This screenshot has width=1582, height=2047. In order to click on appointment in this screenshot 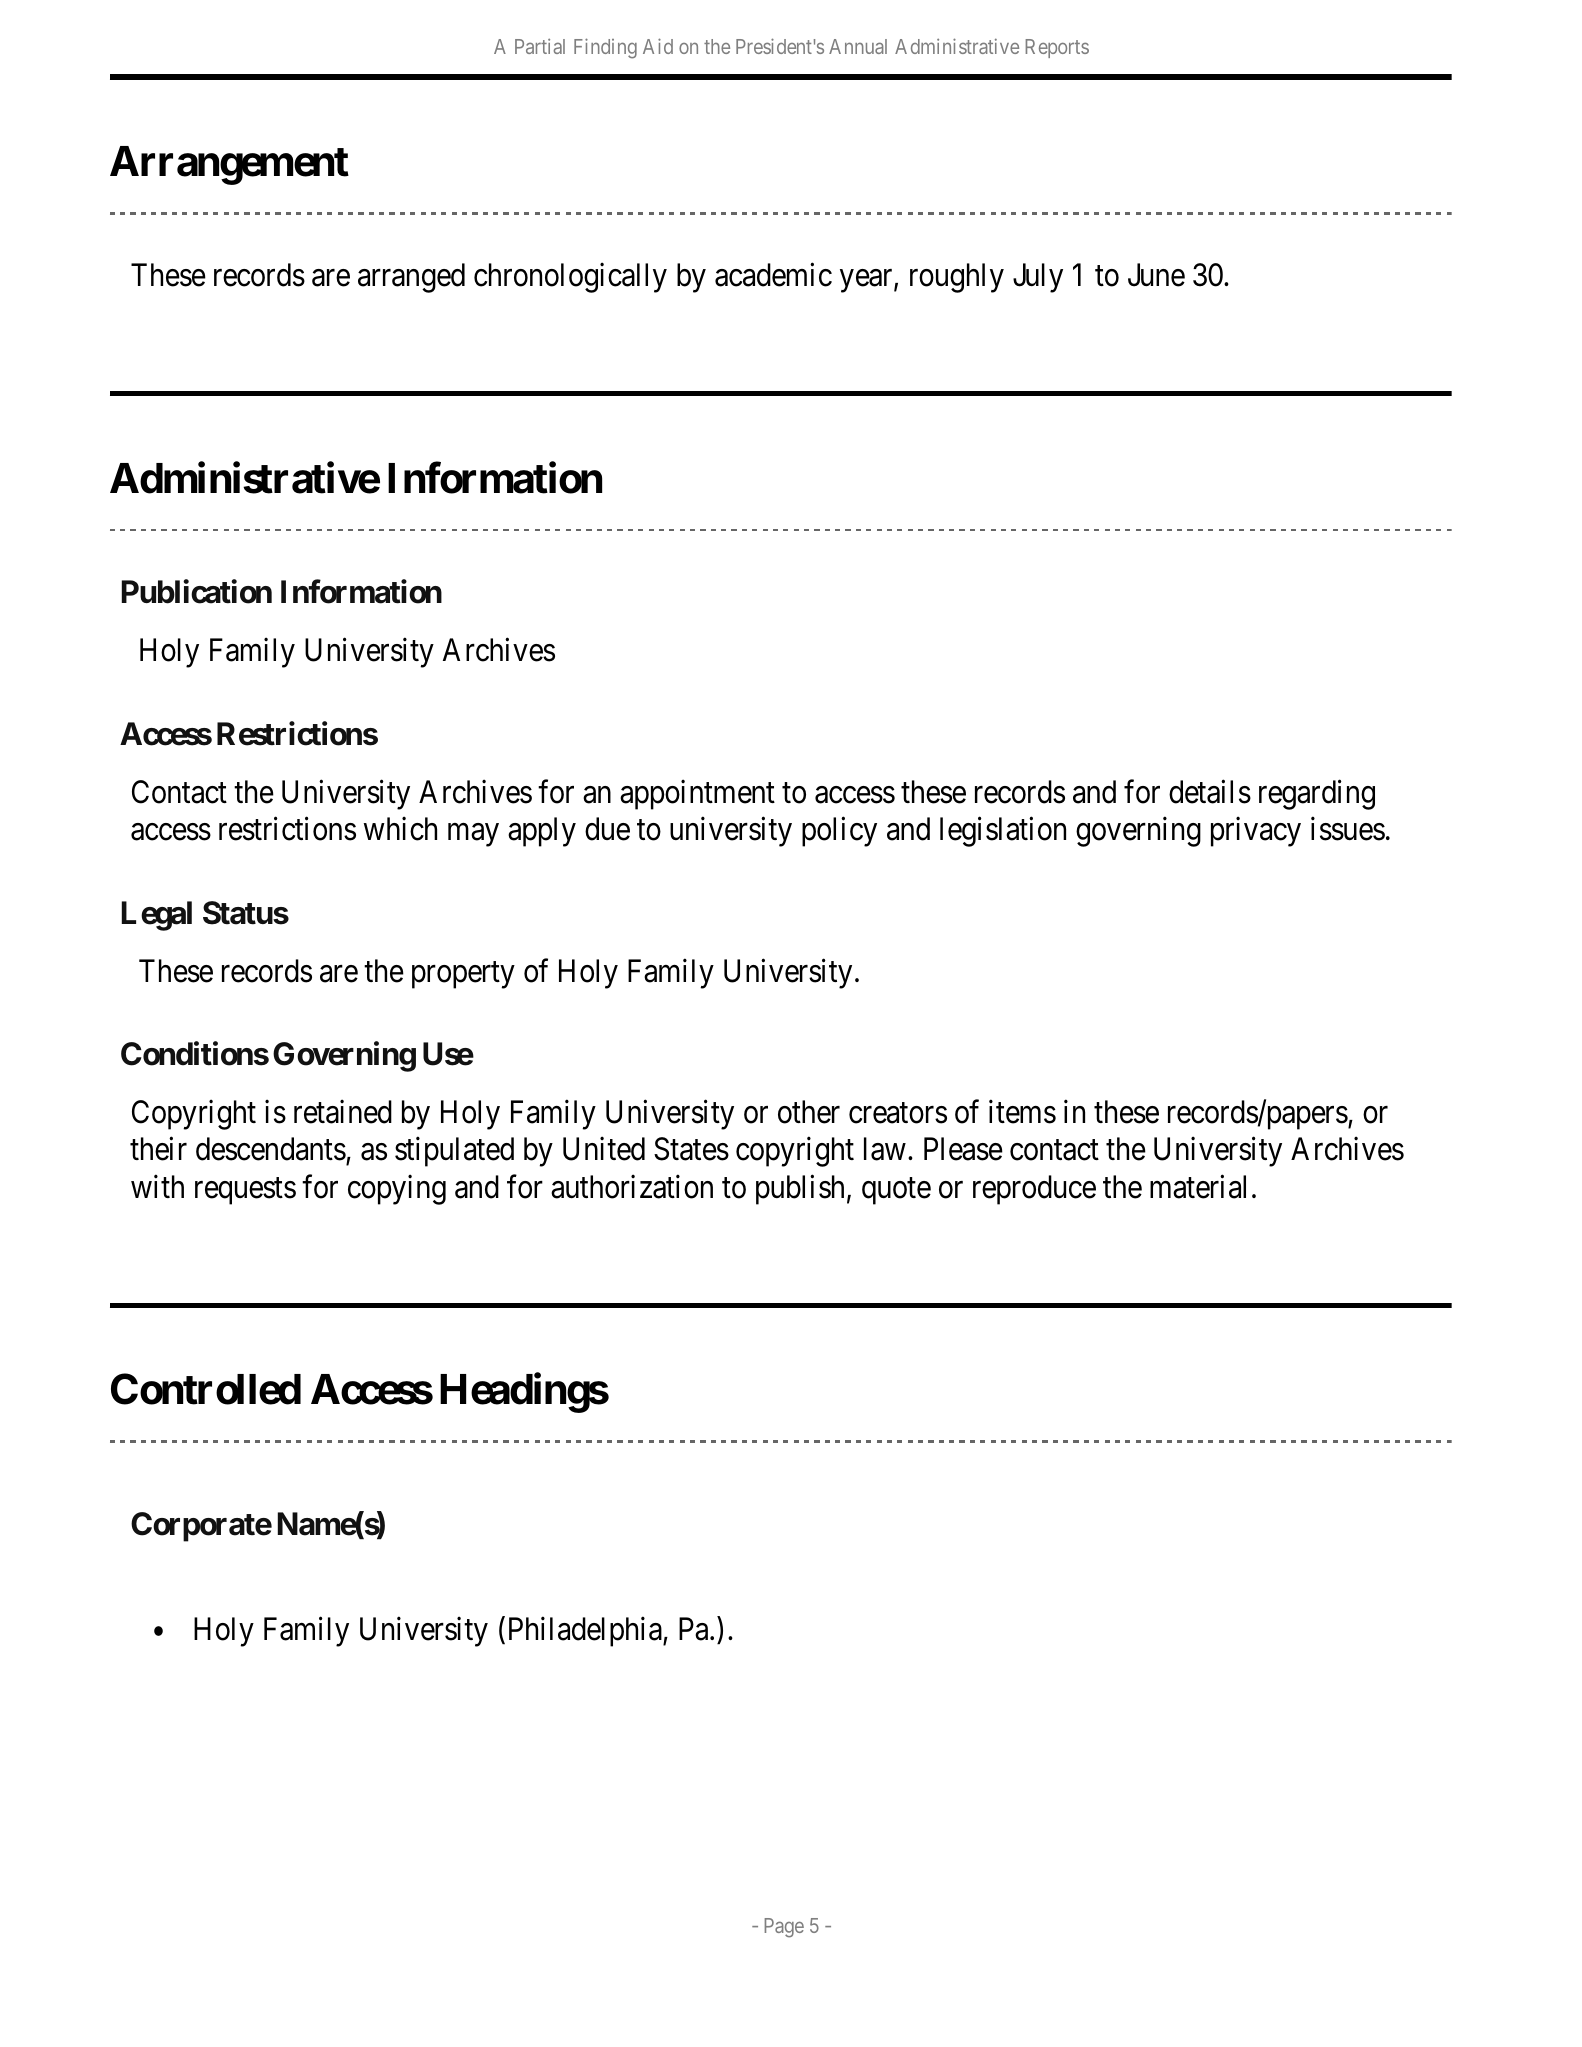, I will do `click(697, 795)`.
